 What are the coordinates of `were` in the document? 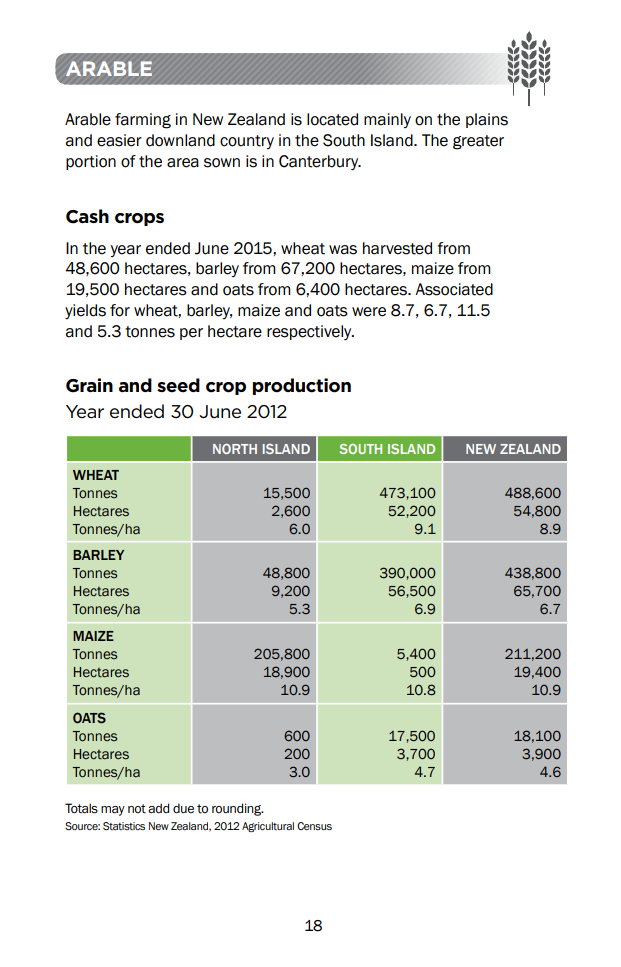 It's located at (369, 312).
